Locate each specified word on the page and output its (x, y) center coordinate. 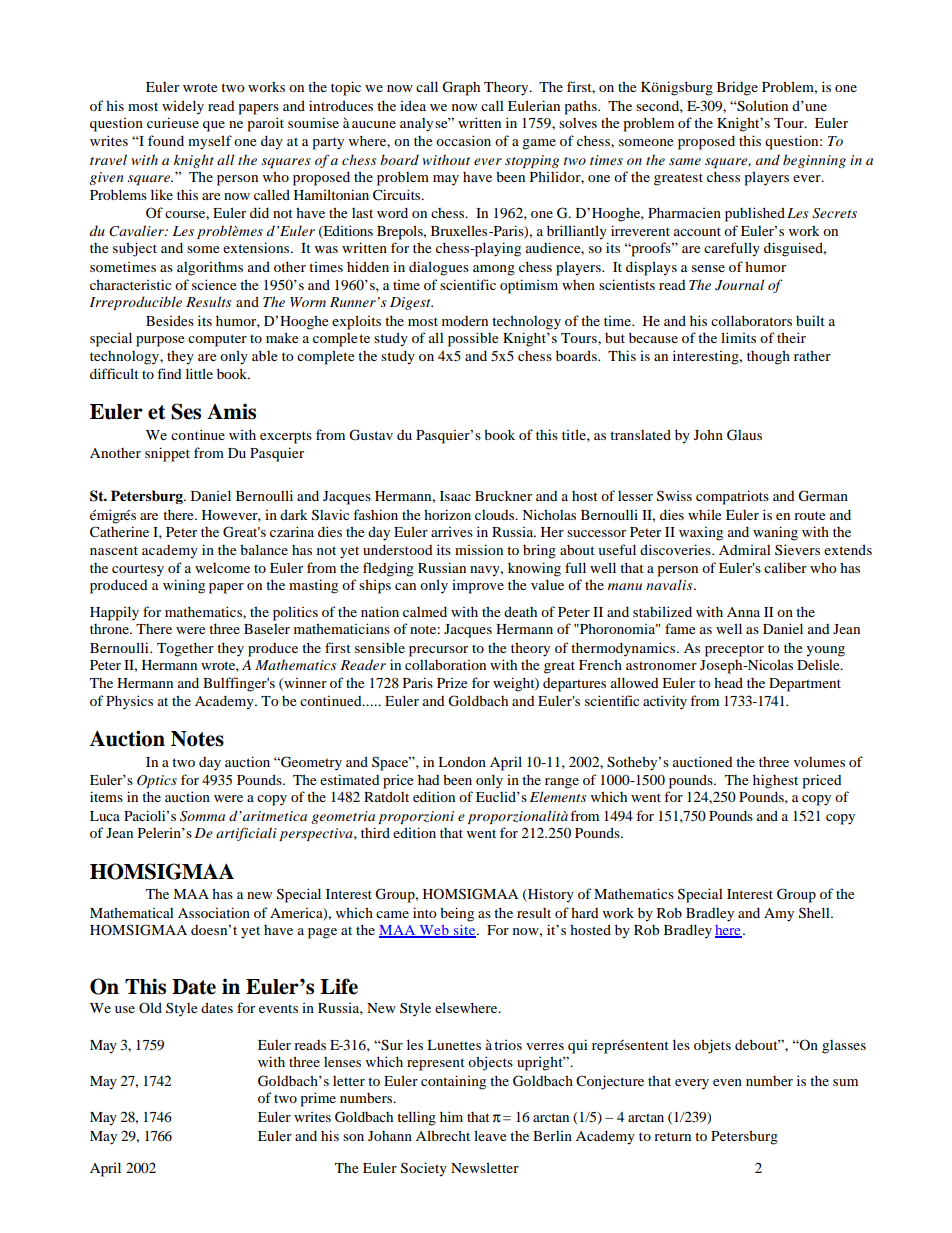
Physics (129, 702)
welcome (222, 568)
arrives (452, 532)
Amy (779, 915)
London (462, 762)
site (464, 931)
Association (214, 912)
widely (183, 107)
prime (318, 1099)
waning (775, 533)
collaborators (751, 320)
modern (465, 321)
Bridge (737, 88)
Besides (170, 320)
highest (775, 781)
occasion (463, 140)
